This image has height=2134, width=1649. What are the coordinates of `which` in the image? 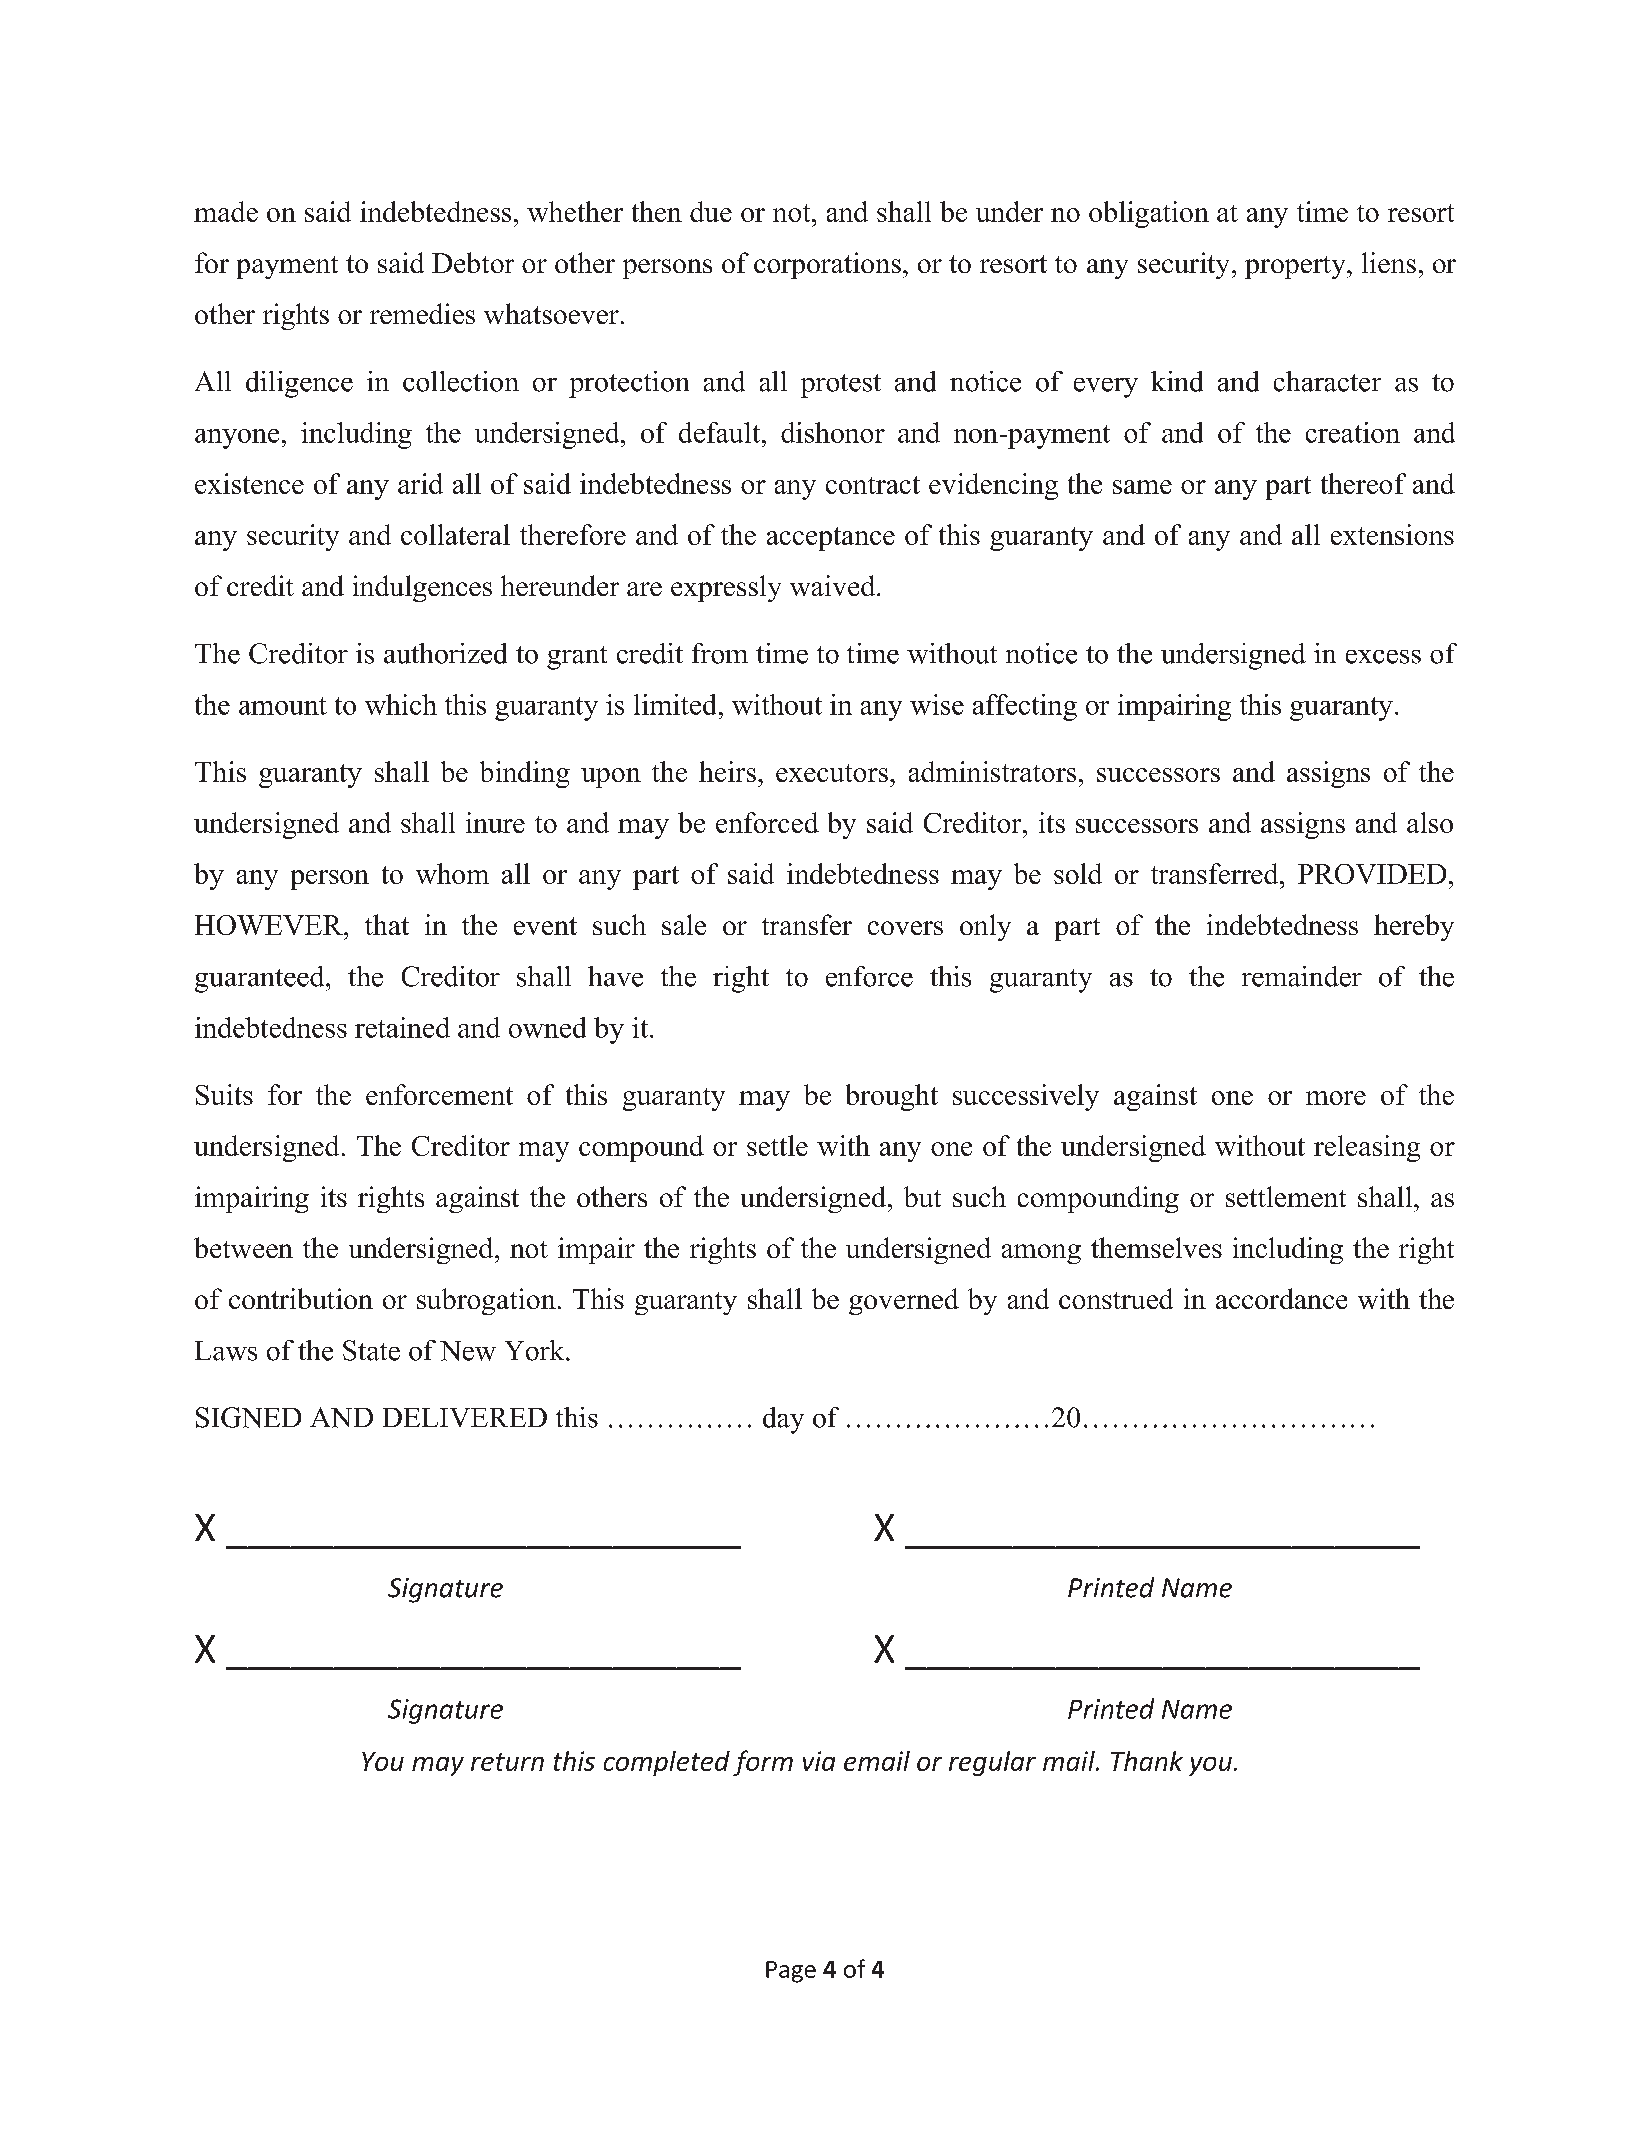 It's located at (401, 704).
